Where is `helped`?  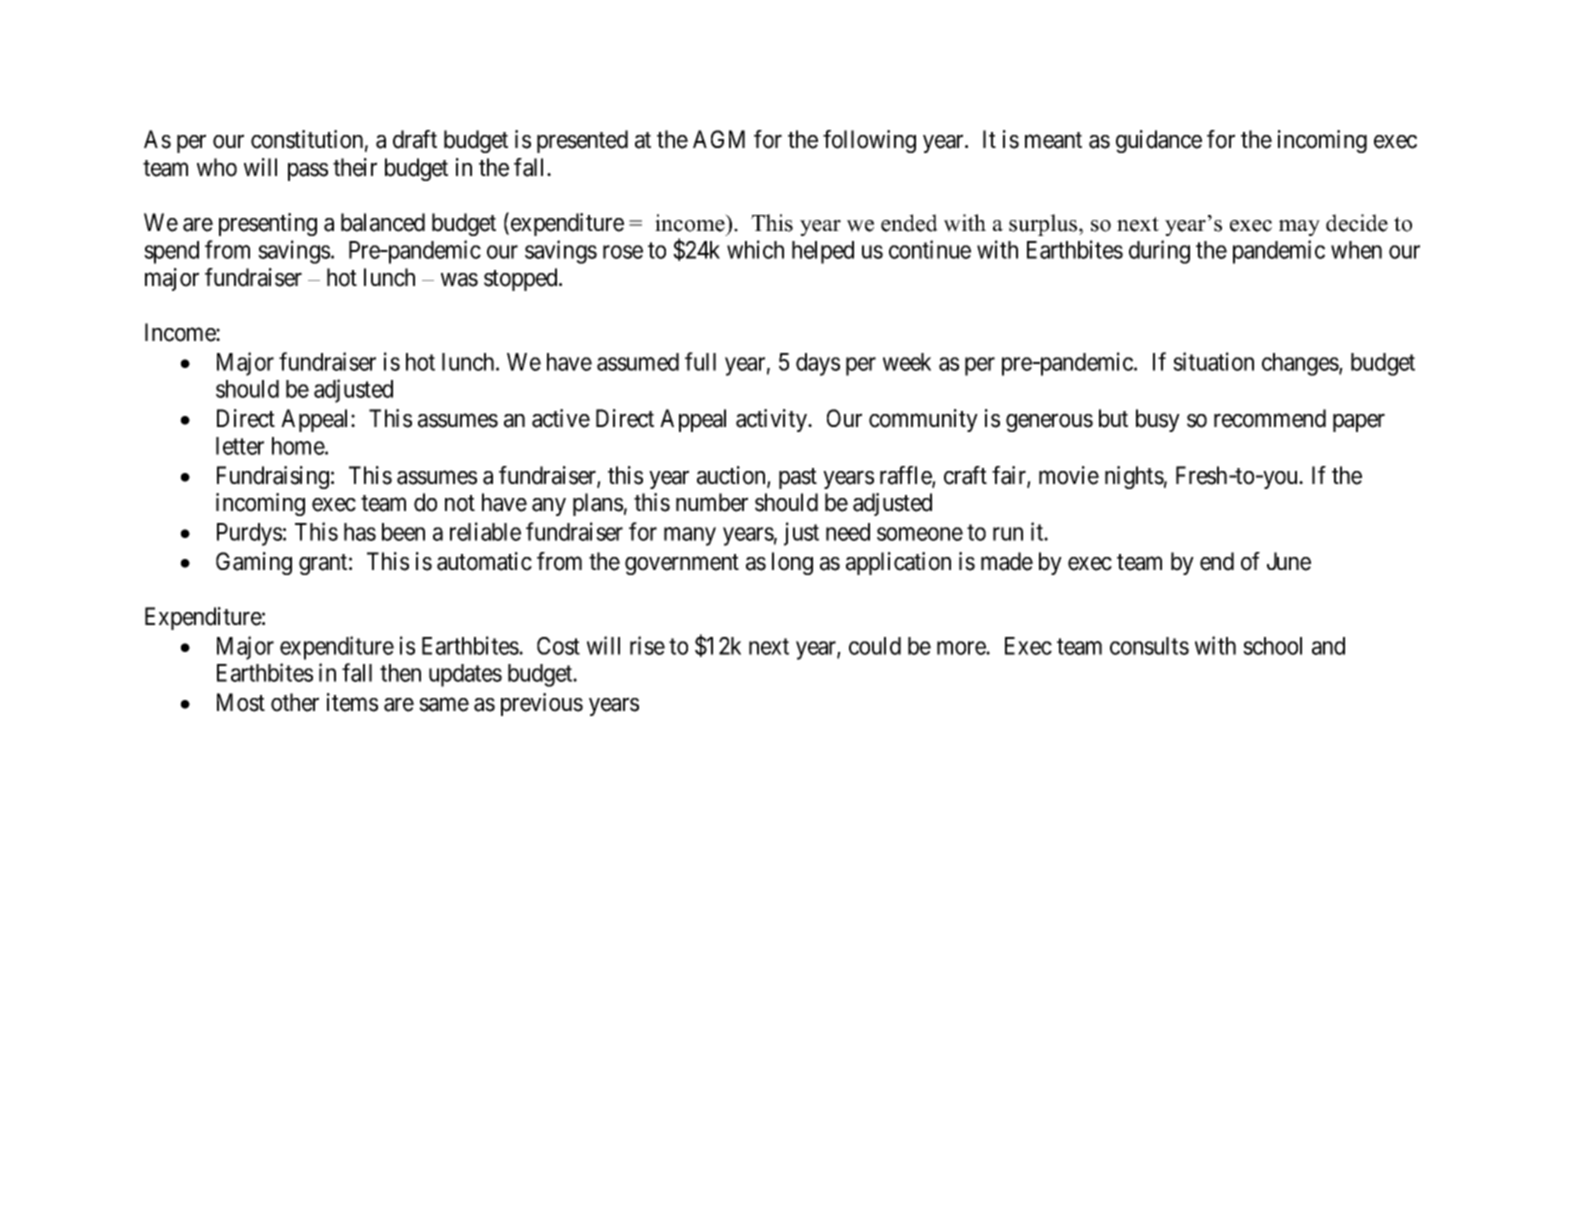
helped is located at coordinates (823, 252).
